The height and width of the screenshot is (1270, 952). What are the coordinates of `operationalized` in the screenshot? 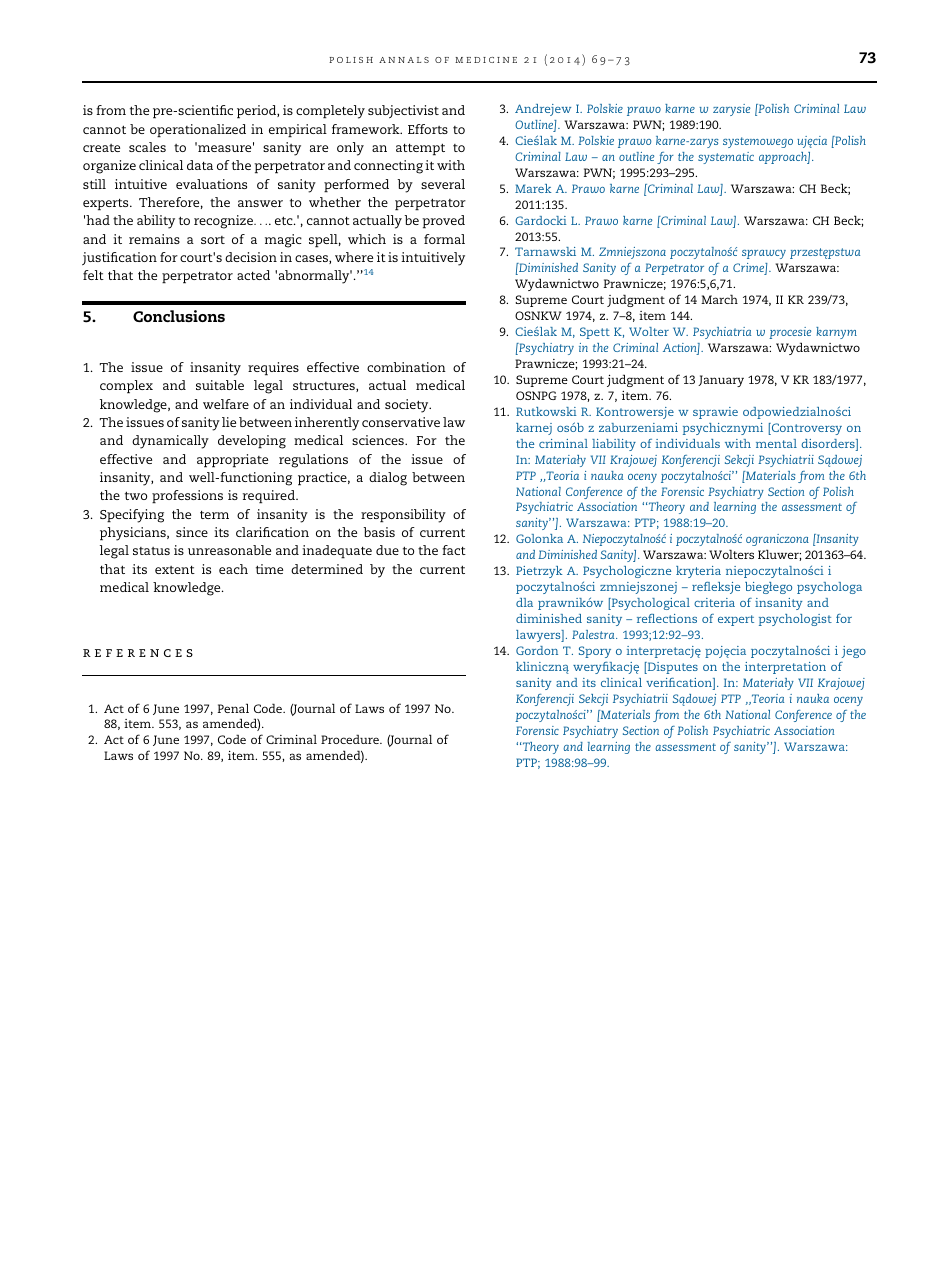 It's located at (198, 131).
